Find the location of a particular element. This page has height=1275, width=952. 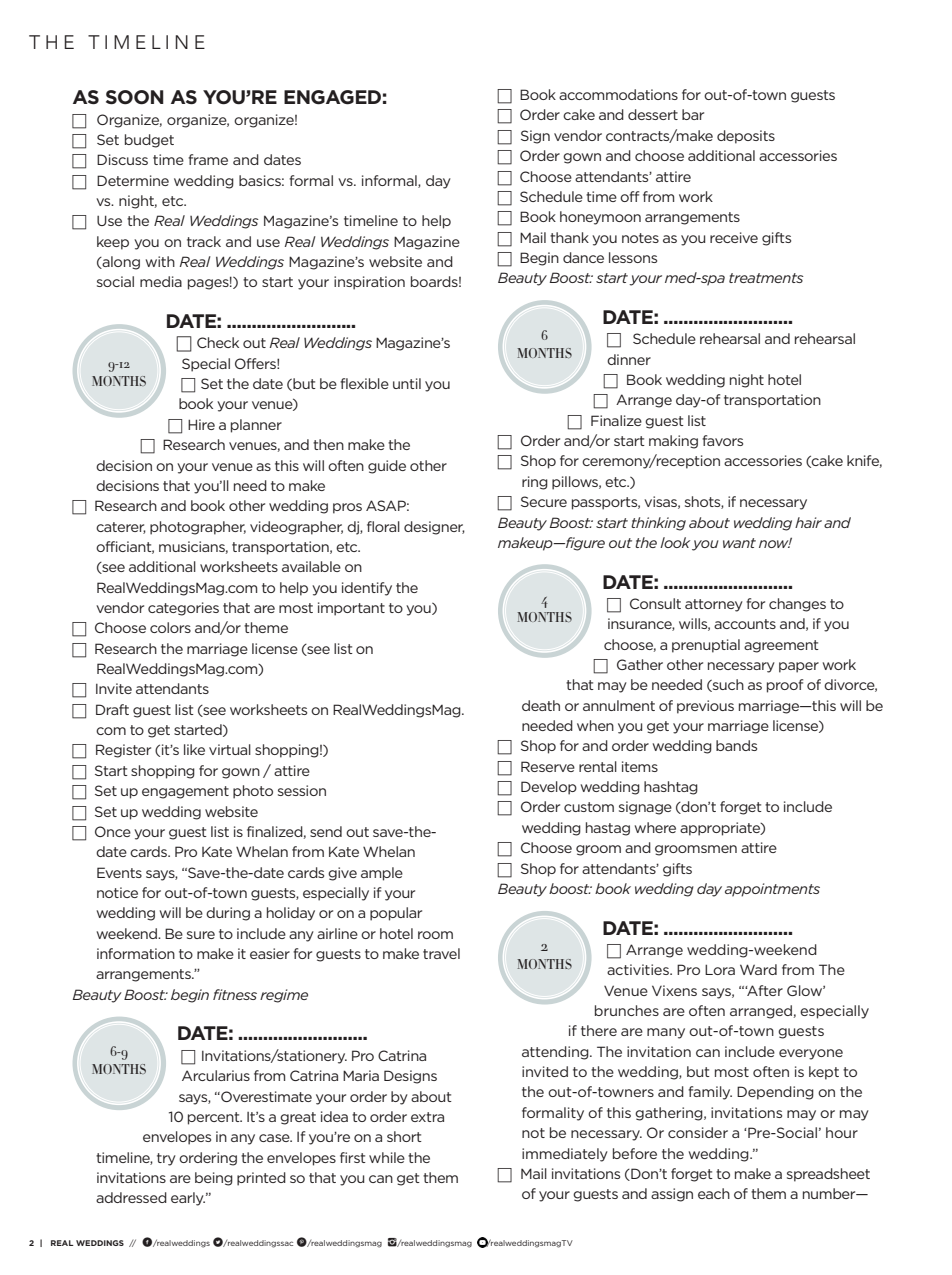

Reserve is located at coordinates (548, 766).
